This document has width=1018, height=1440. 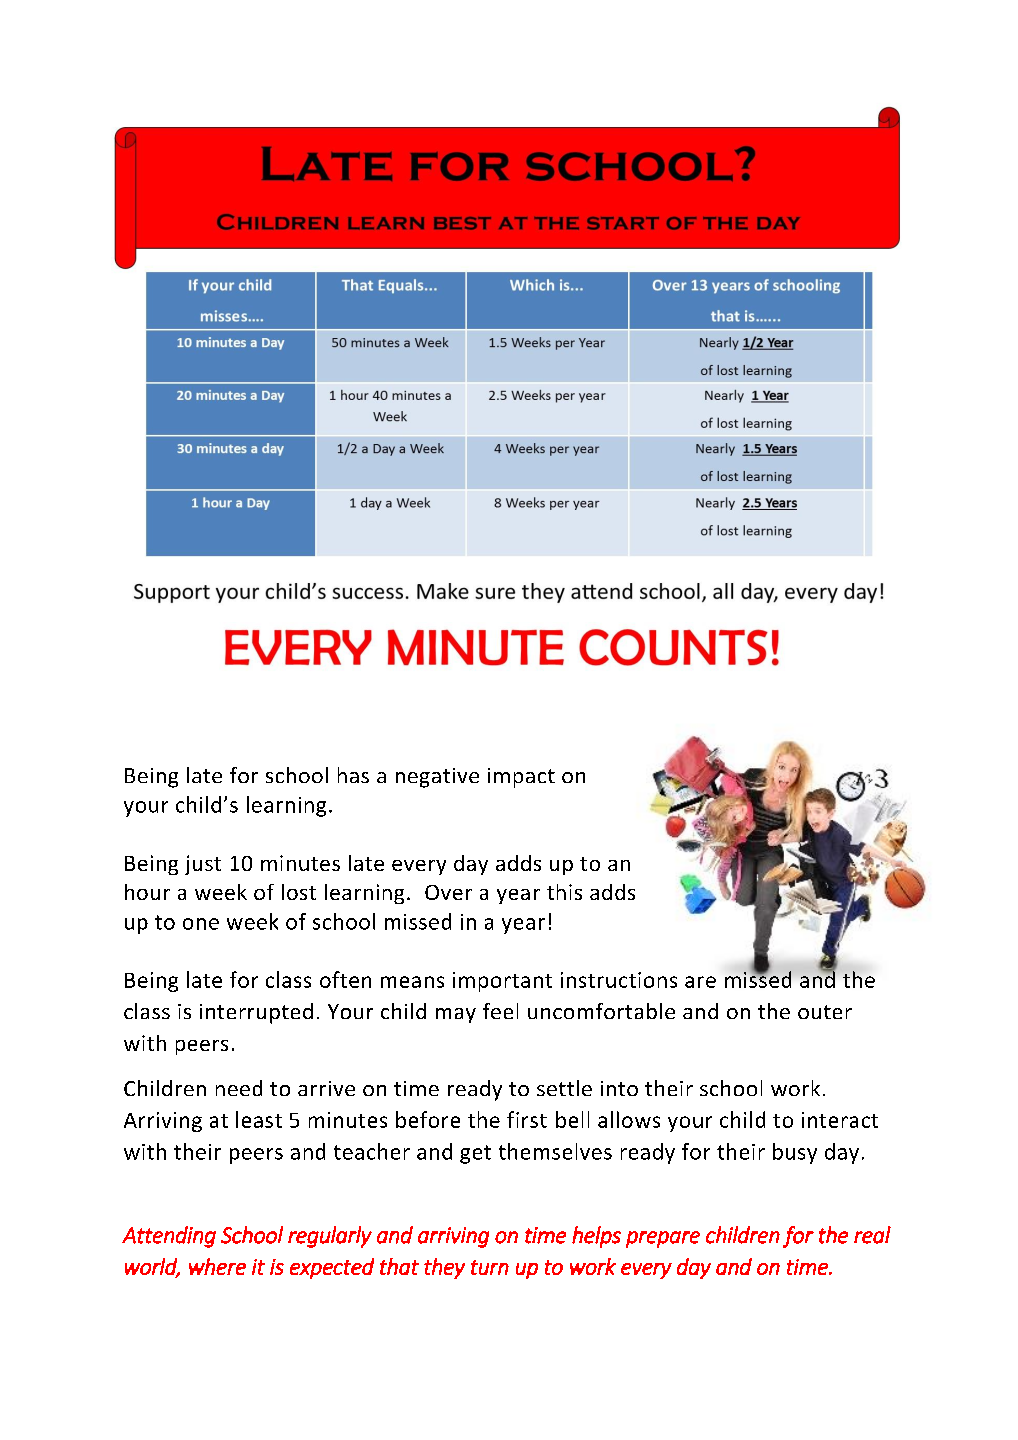 What do you see at coordinates (399, 1266) in the document?
I see `that` at bounding box center [399, 1266].
